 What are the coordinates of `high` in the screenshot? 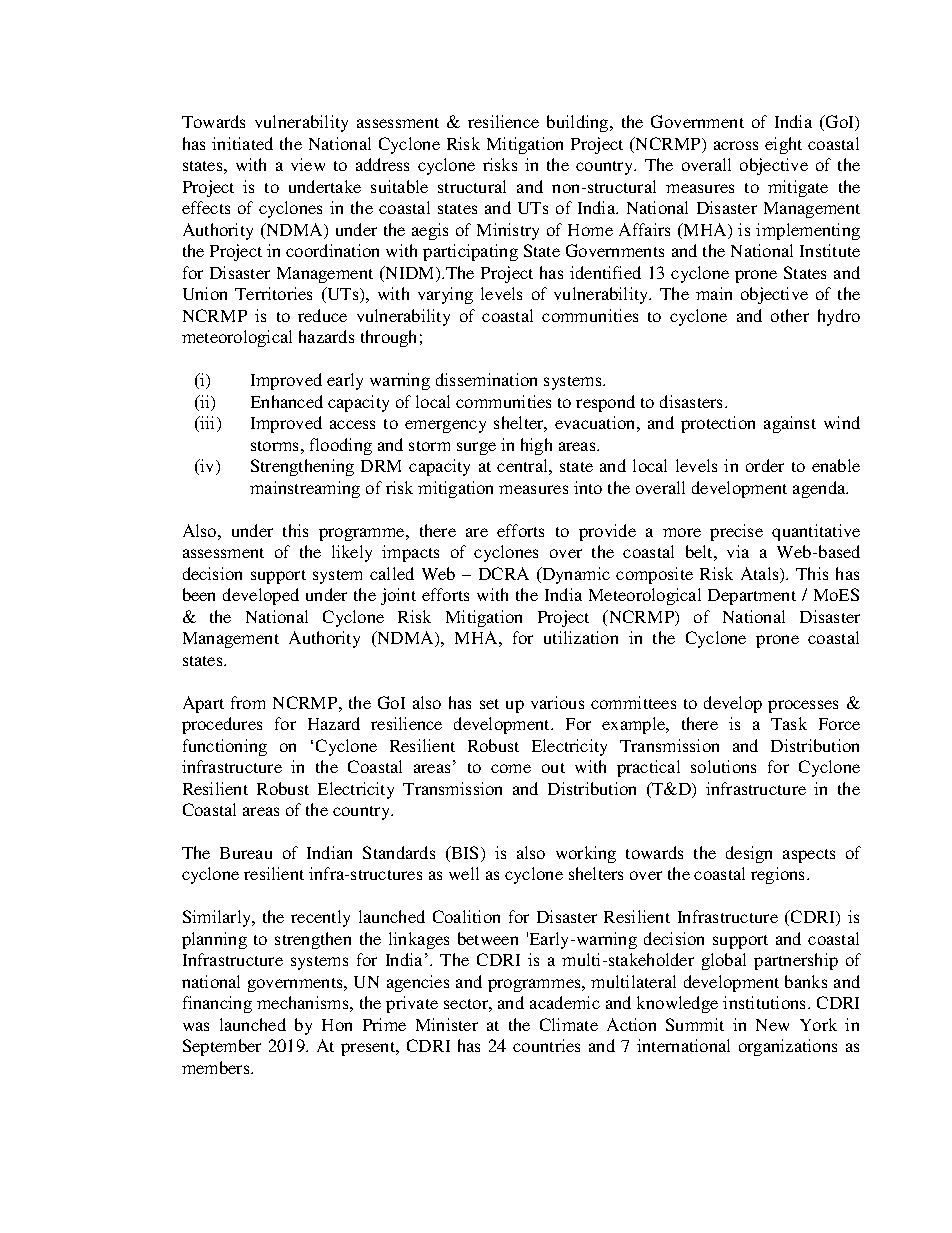 It's located at (536, 446).
